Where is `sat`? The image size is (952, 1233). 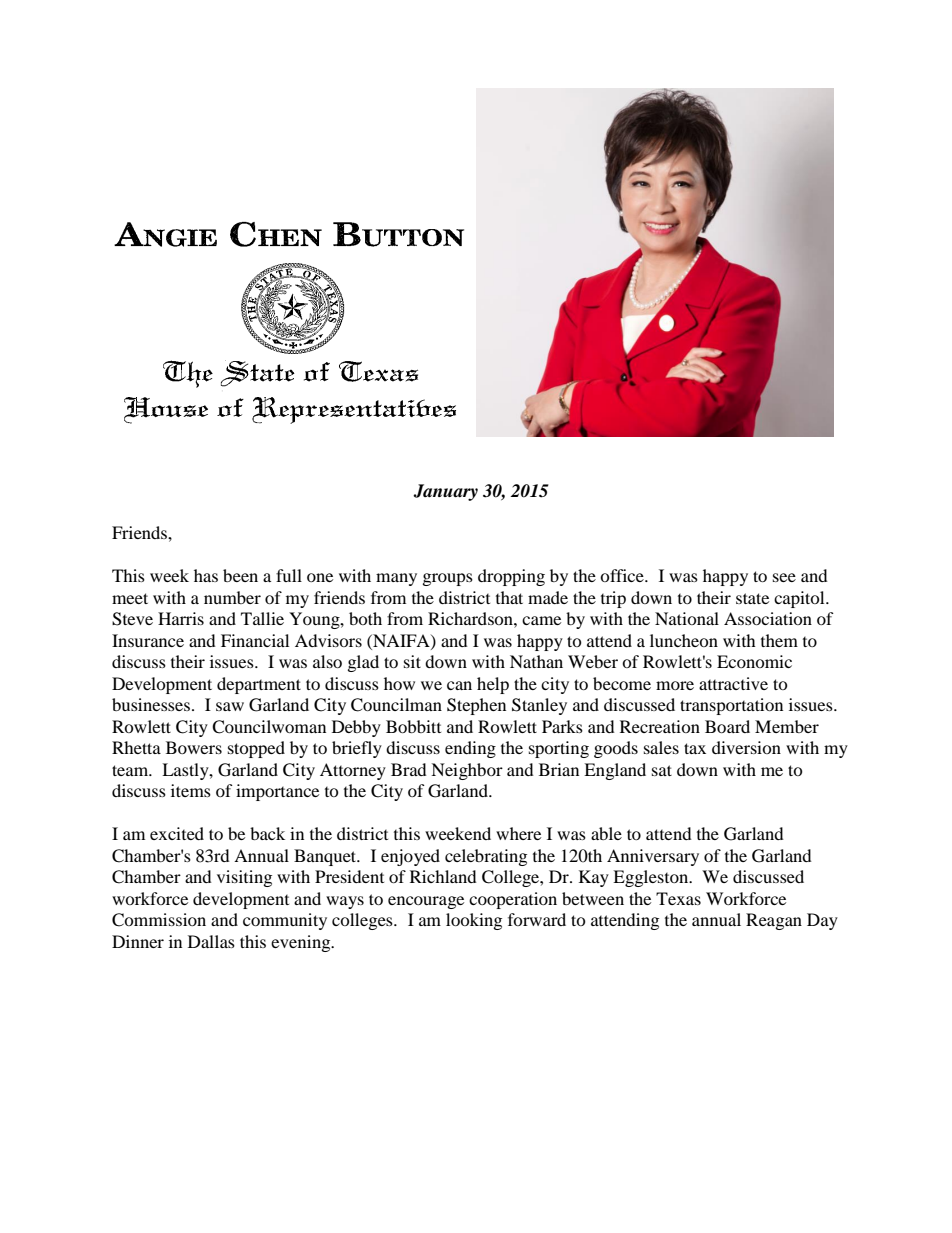
sat is located at coordinates (662, 770).
